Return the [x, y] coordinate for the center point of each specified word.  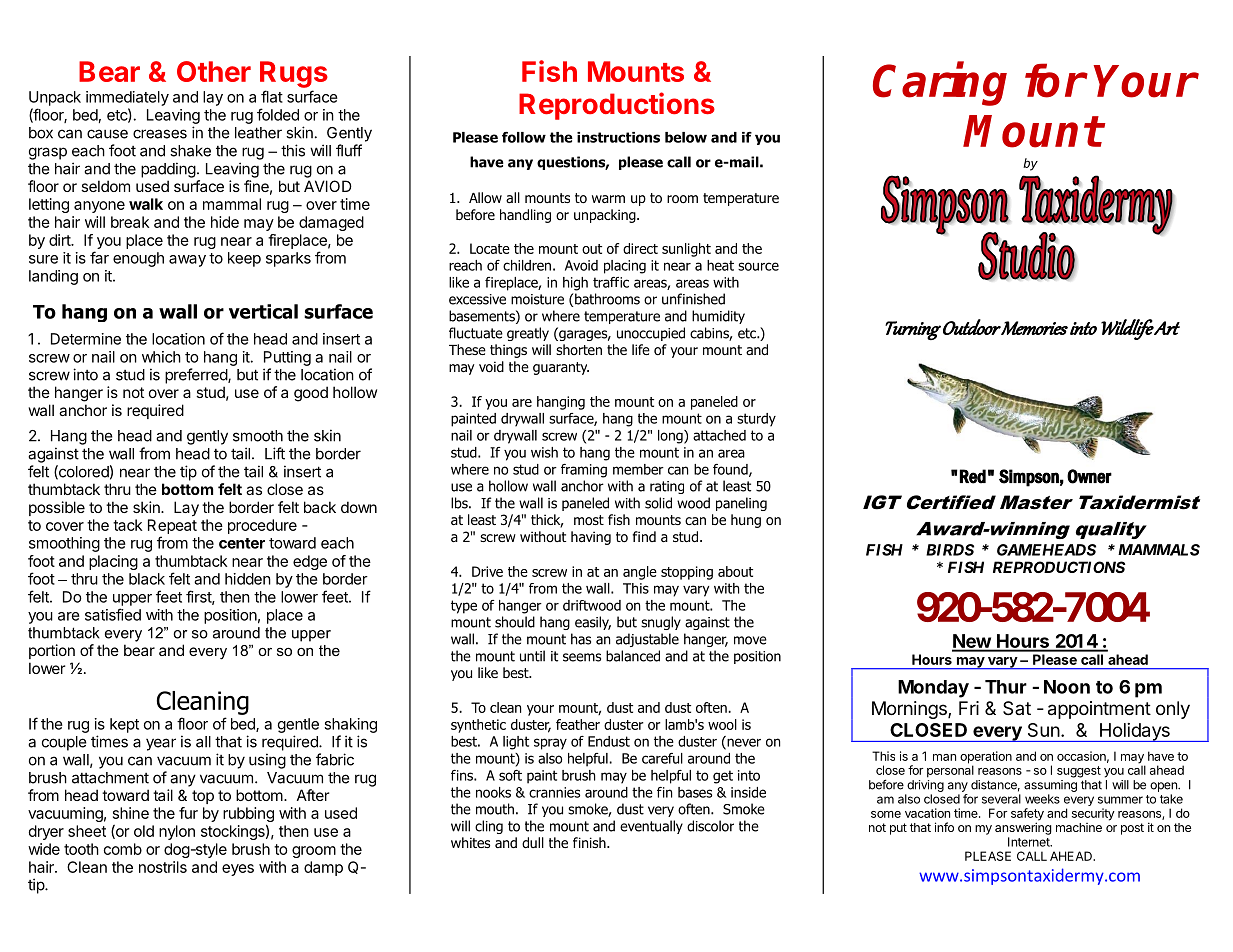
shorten [579, 349]
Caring [940, 84]
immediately [127, 98]
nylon [177, 832]
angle [640, 573]
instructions [618, 137]
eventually [651, 827]
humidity [718, 317]
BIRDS [950, 550]
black [147, 579]
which [161, 357]
